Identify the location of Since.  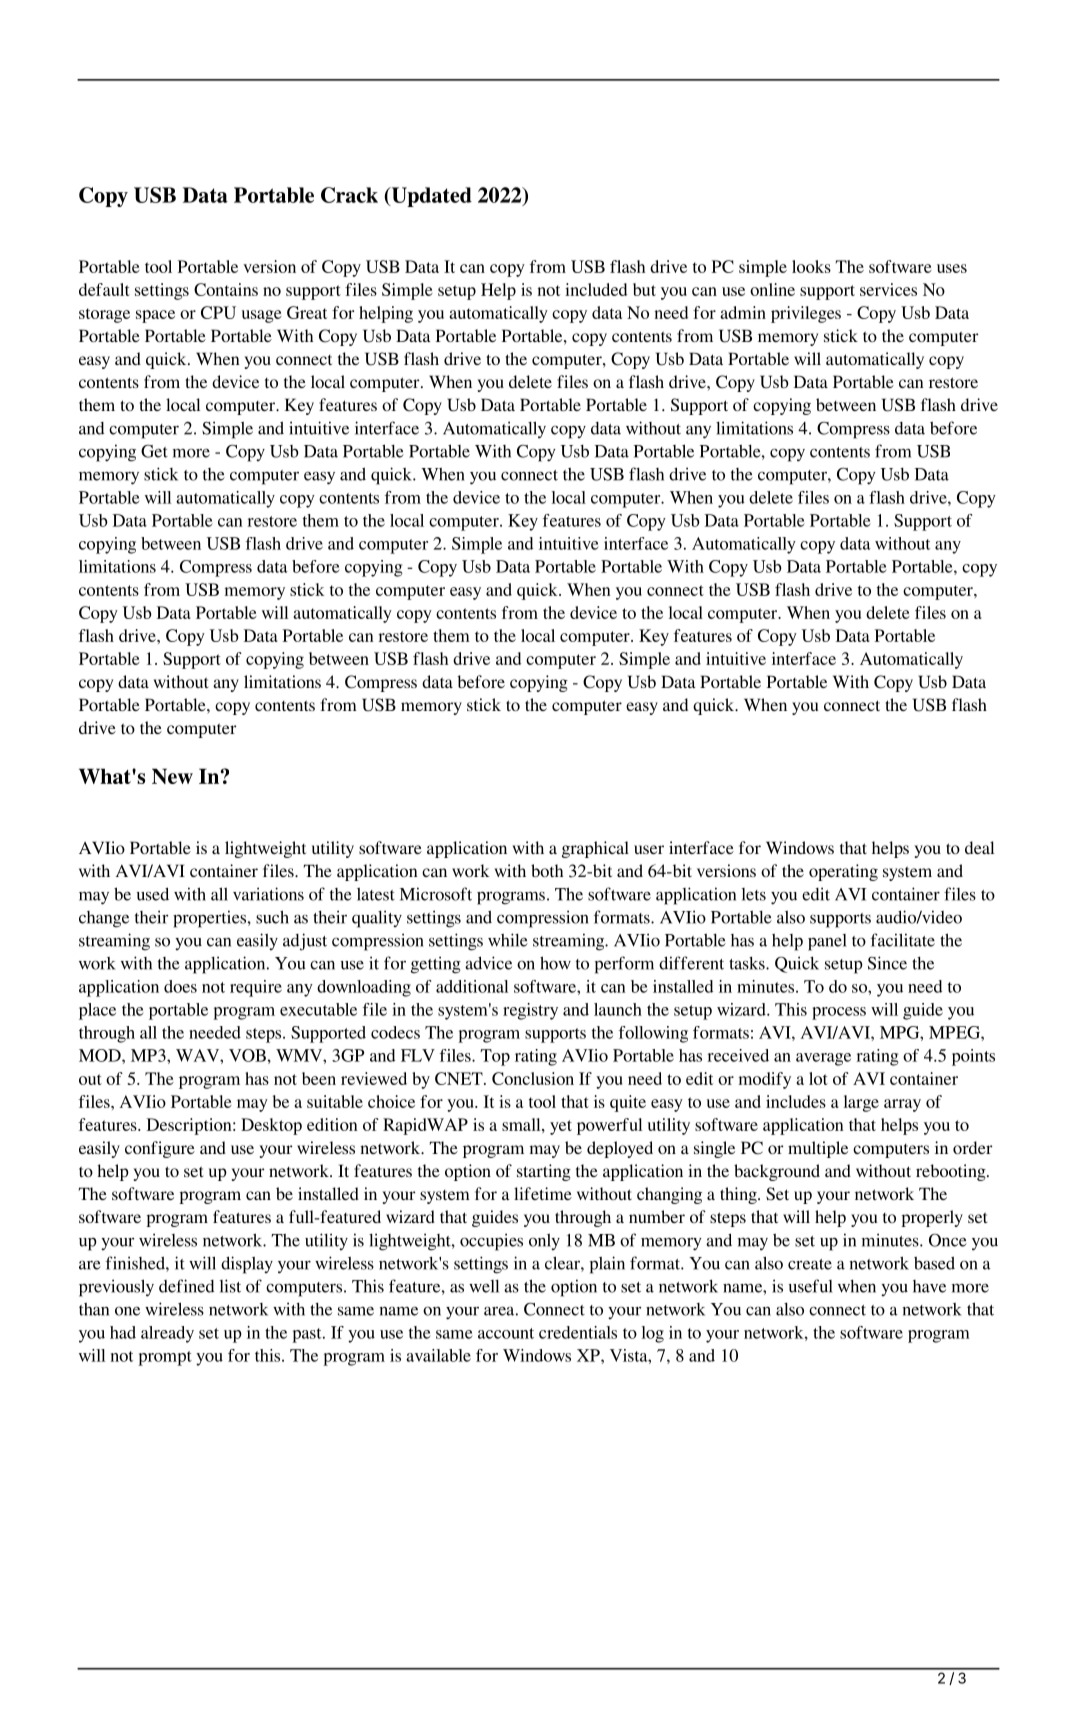
(887, 963).
